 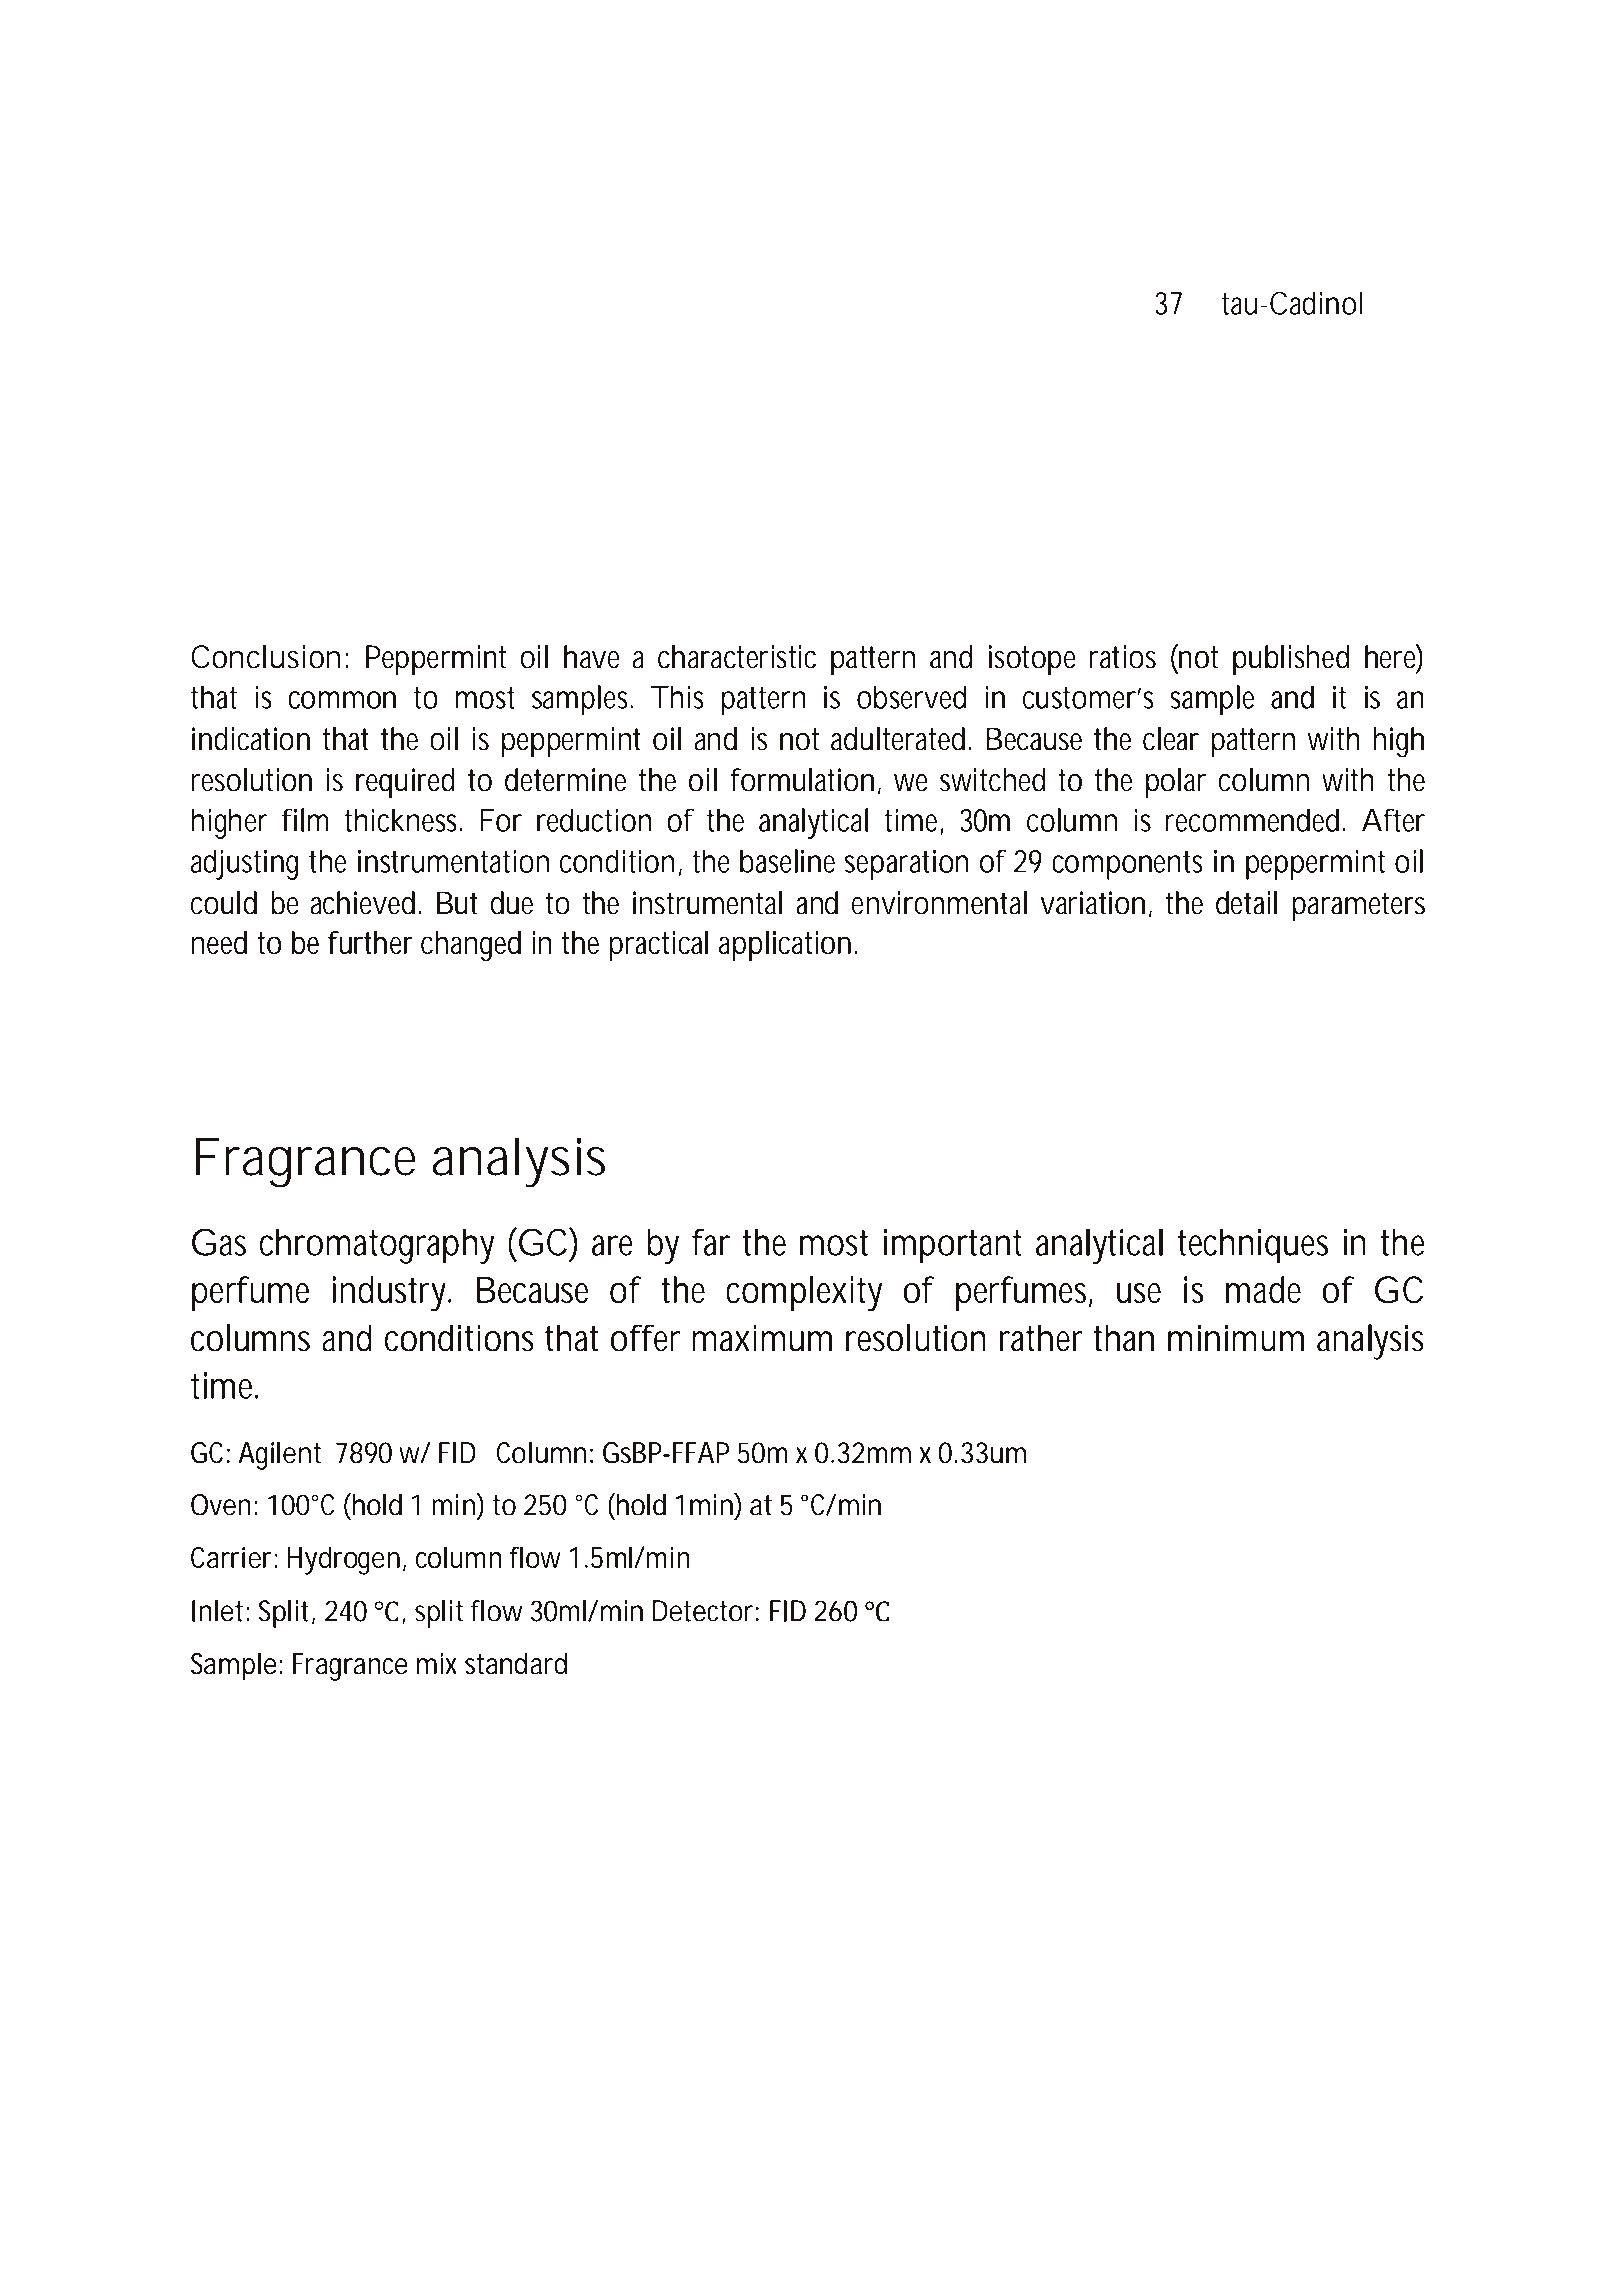 What do you see at coordinates (1358, 906) in the screenshot?
I see `parameters` at bounding box center [1358, 906].
